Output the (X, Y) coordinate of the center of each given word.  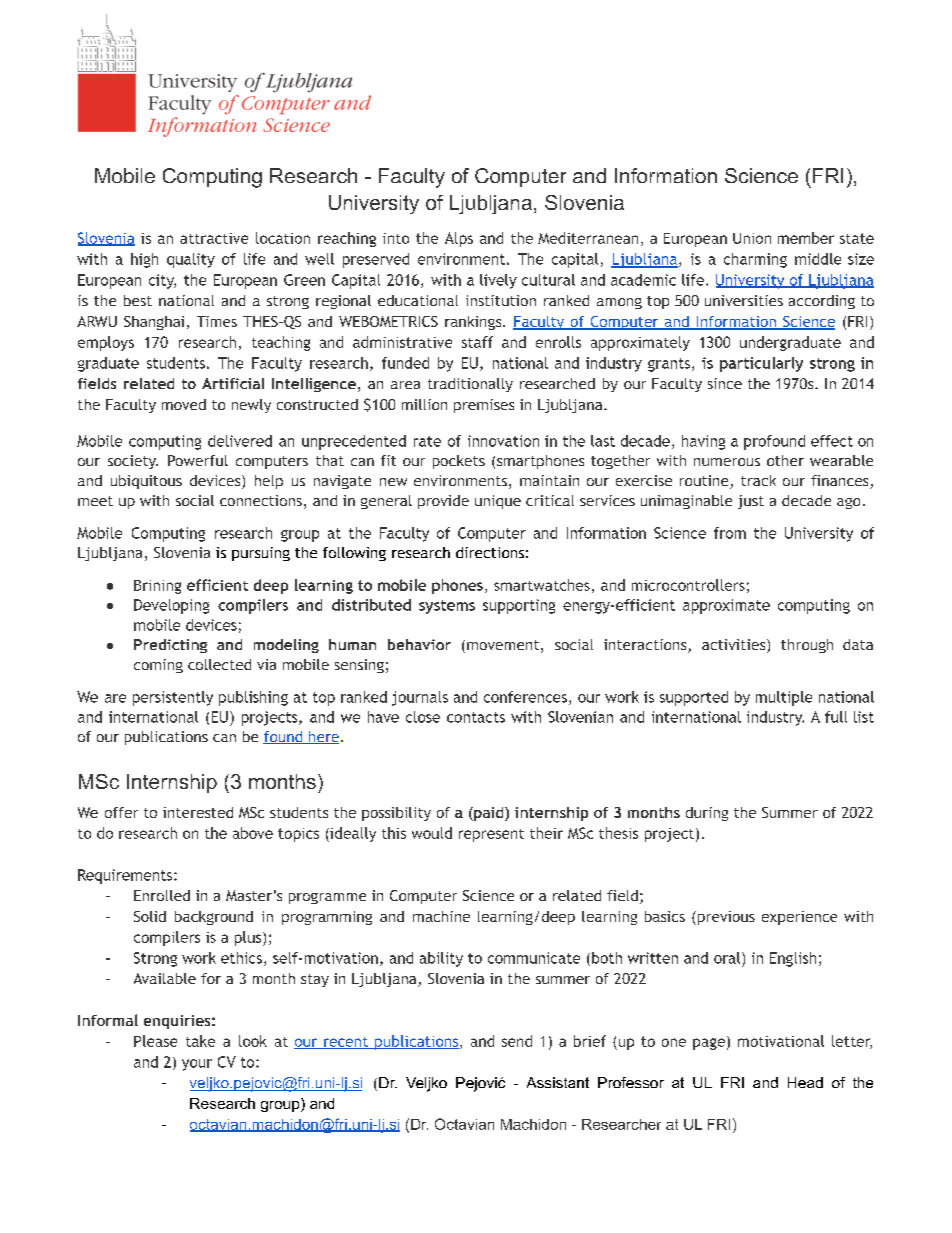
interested (198, 812)
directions (490, 552)
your (197, 1065)
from (730, 533)
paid (489, 814)
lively (498, 281)
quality (191, 260)
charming (755, 260)
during (707, 814)
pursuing (261, 554)
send (517, 1041)
